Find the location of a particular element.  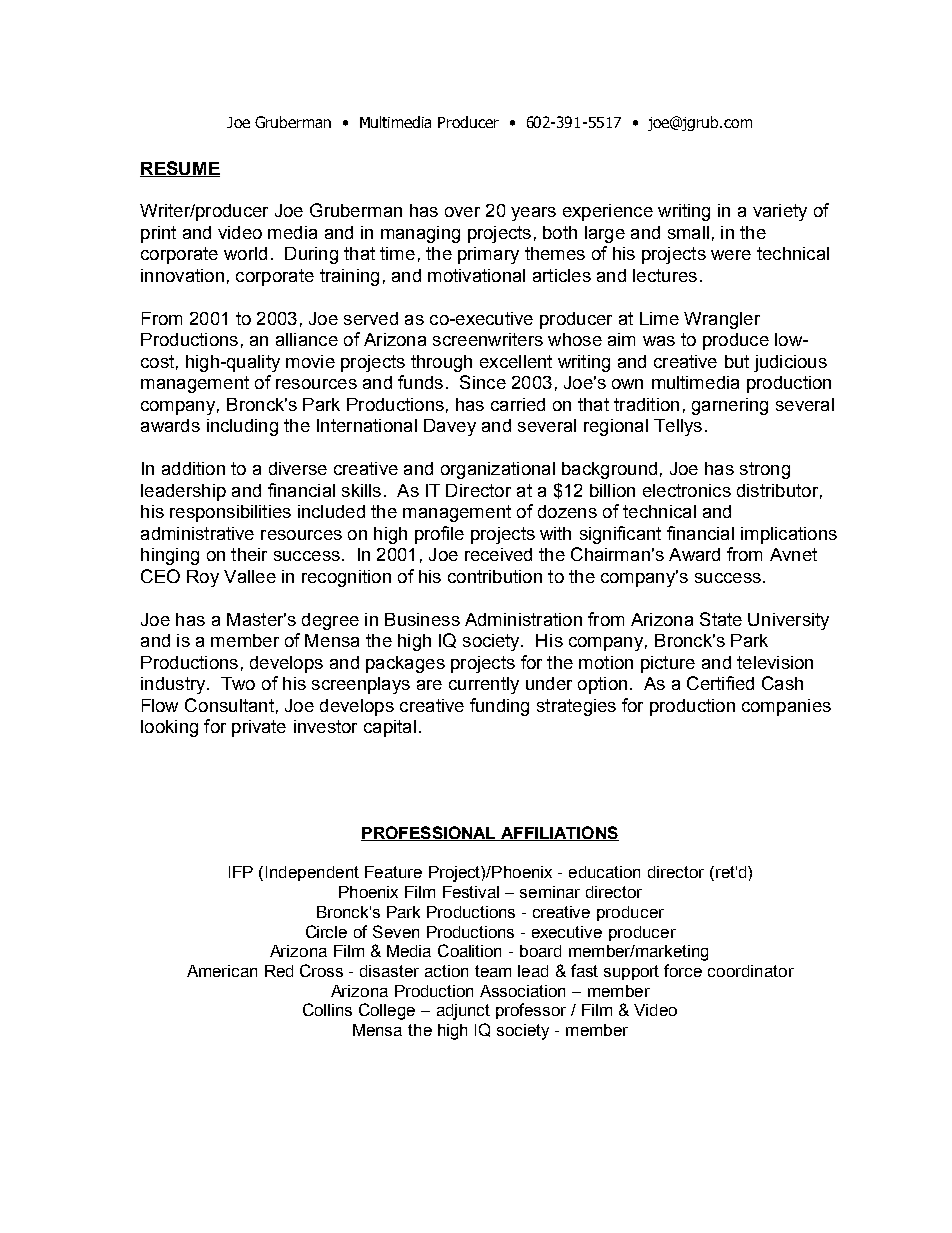

addition is located at coordinates (193, 468).
